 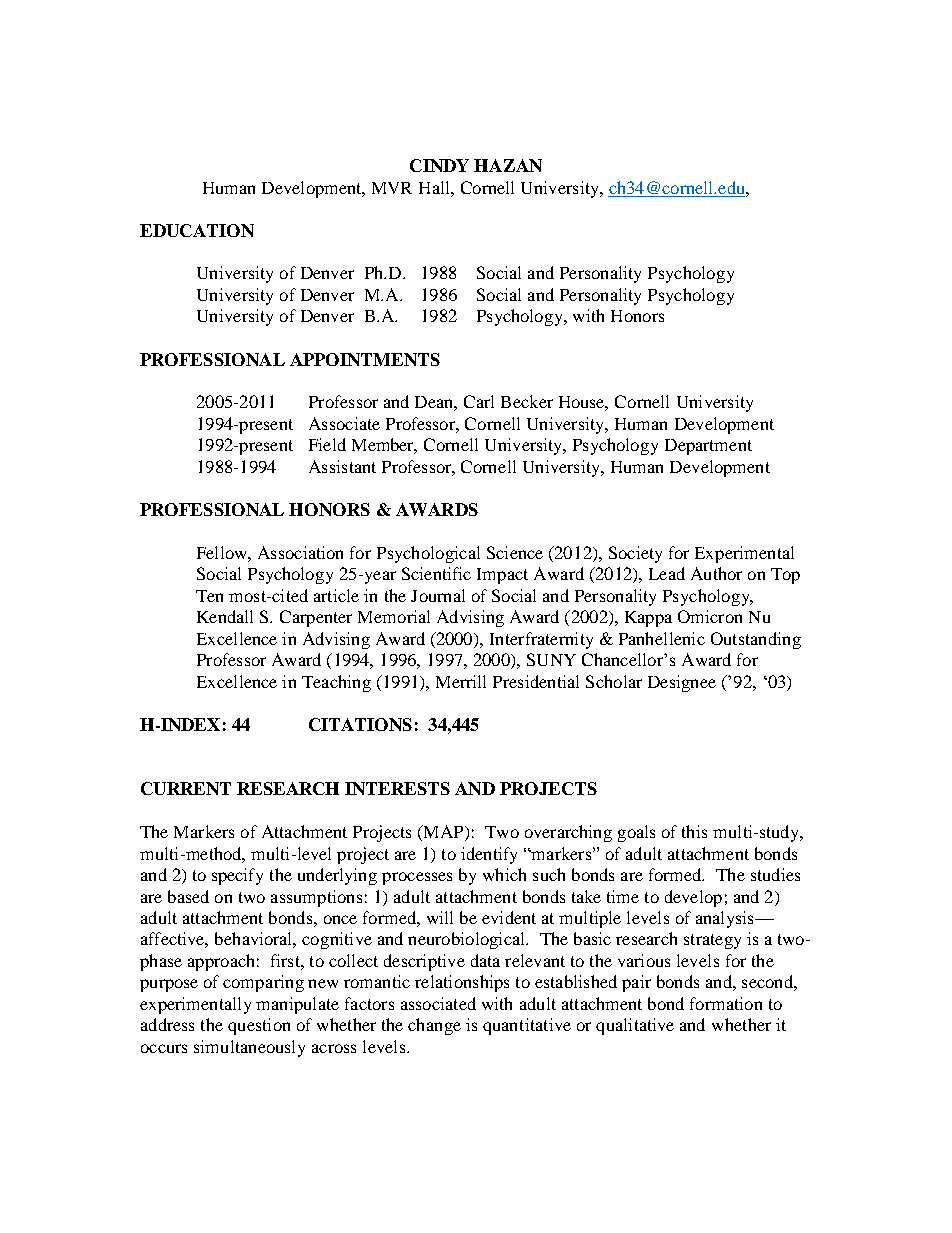 I want to click on this, so click(x=694, y=831).
